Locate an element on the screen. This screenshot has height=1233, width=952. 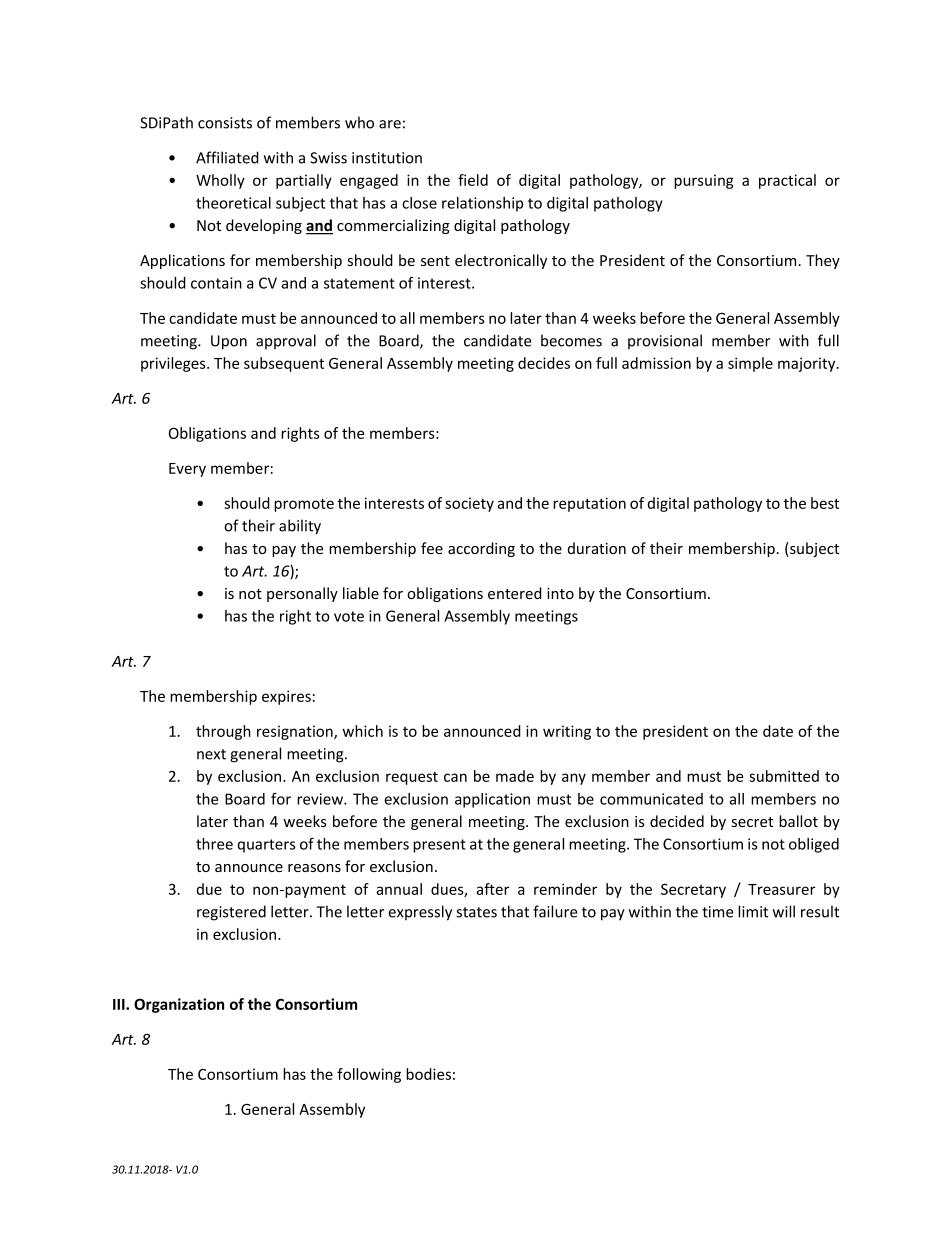
Affiliated is located at coordinates (227, 157).
